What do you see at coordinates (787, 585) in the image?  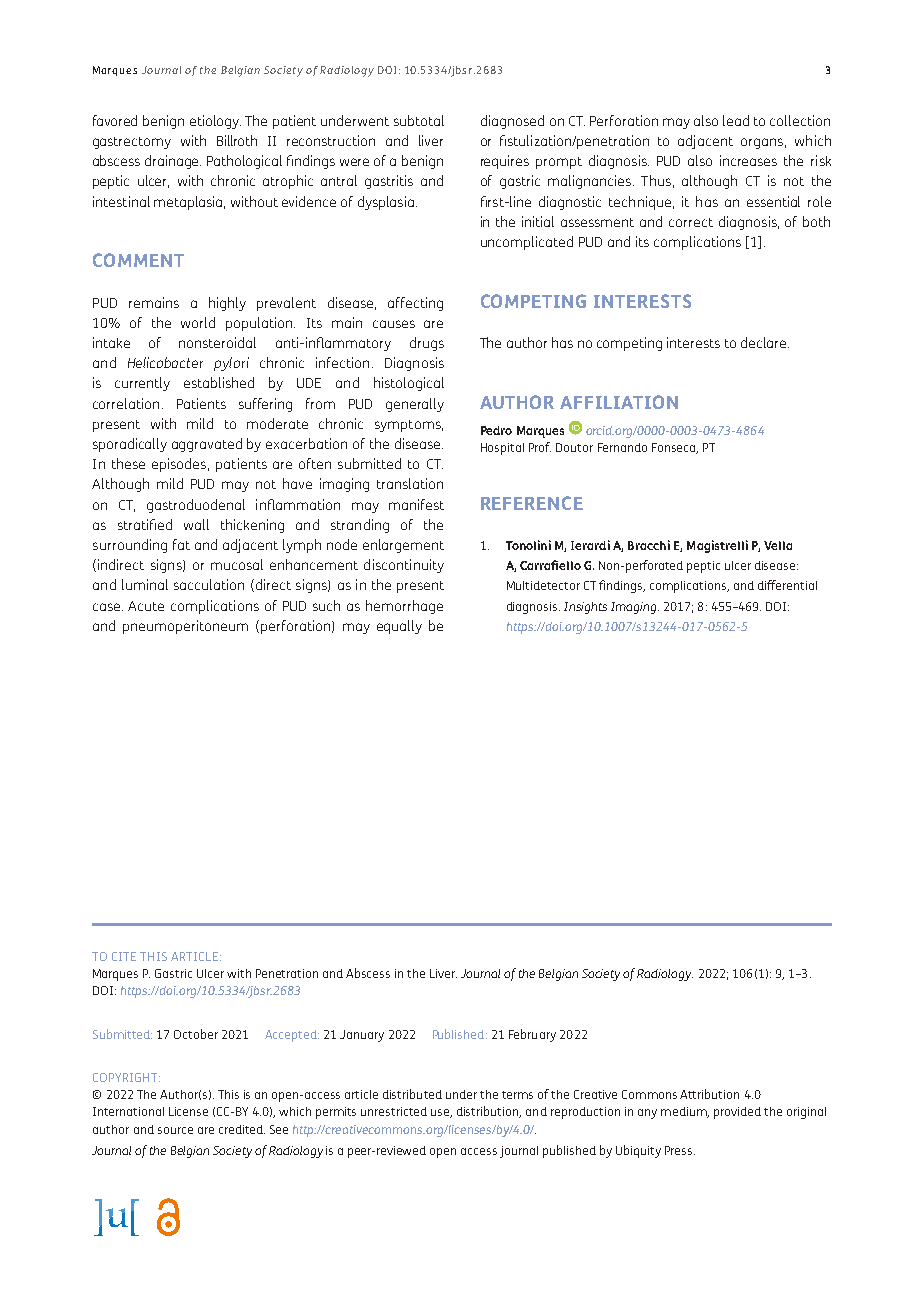 I see `differential` at bounding box center [787, 585].
